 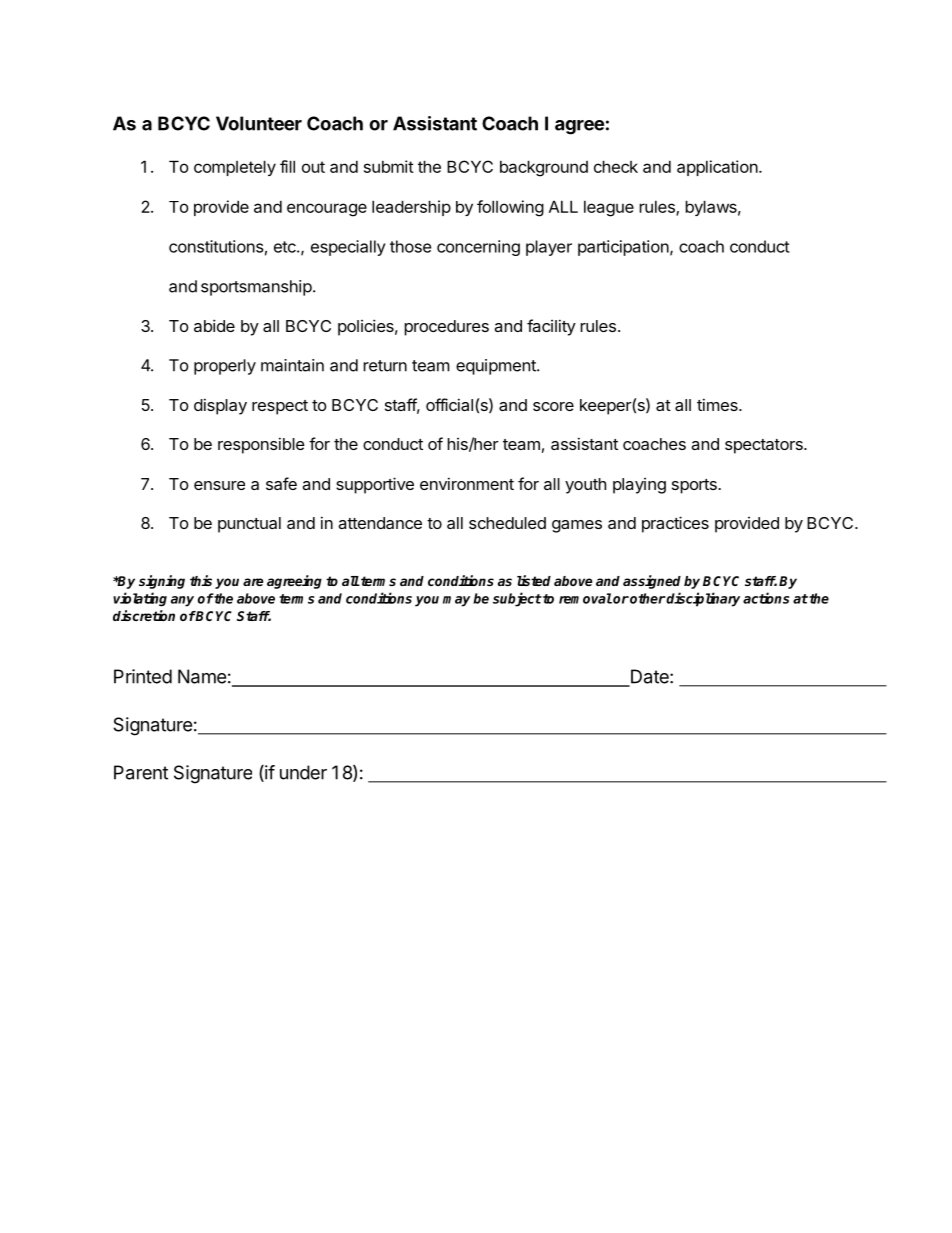 I want to click on environment, so click(x=467, y=483).
